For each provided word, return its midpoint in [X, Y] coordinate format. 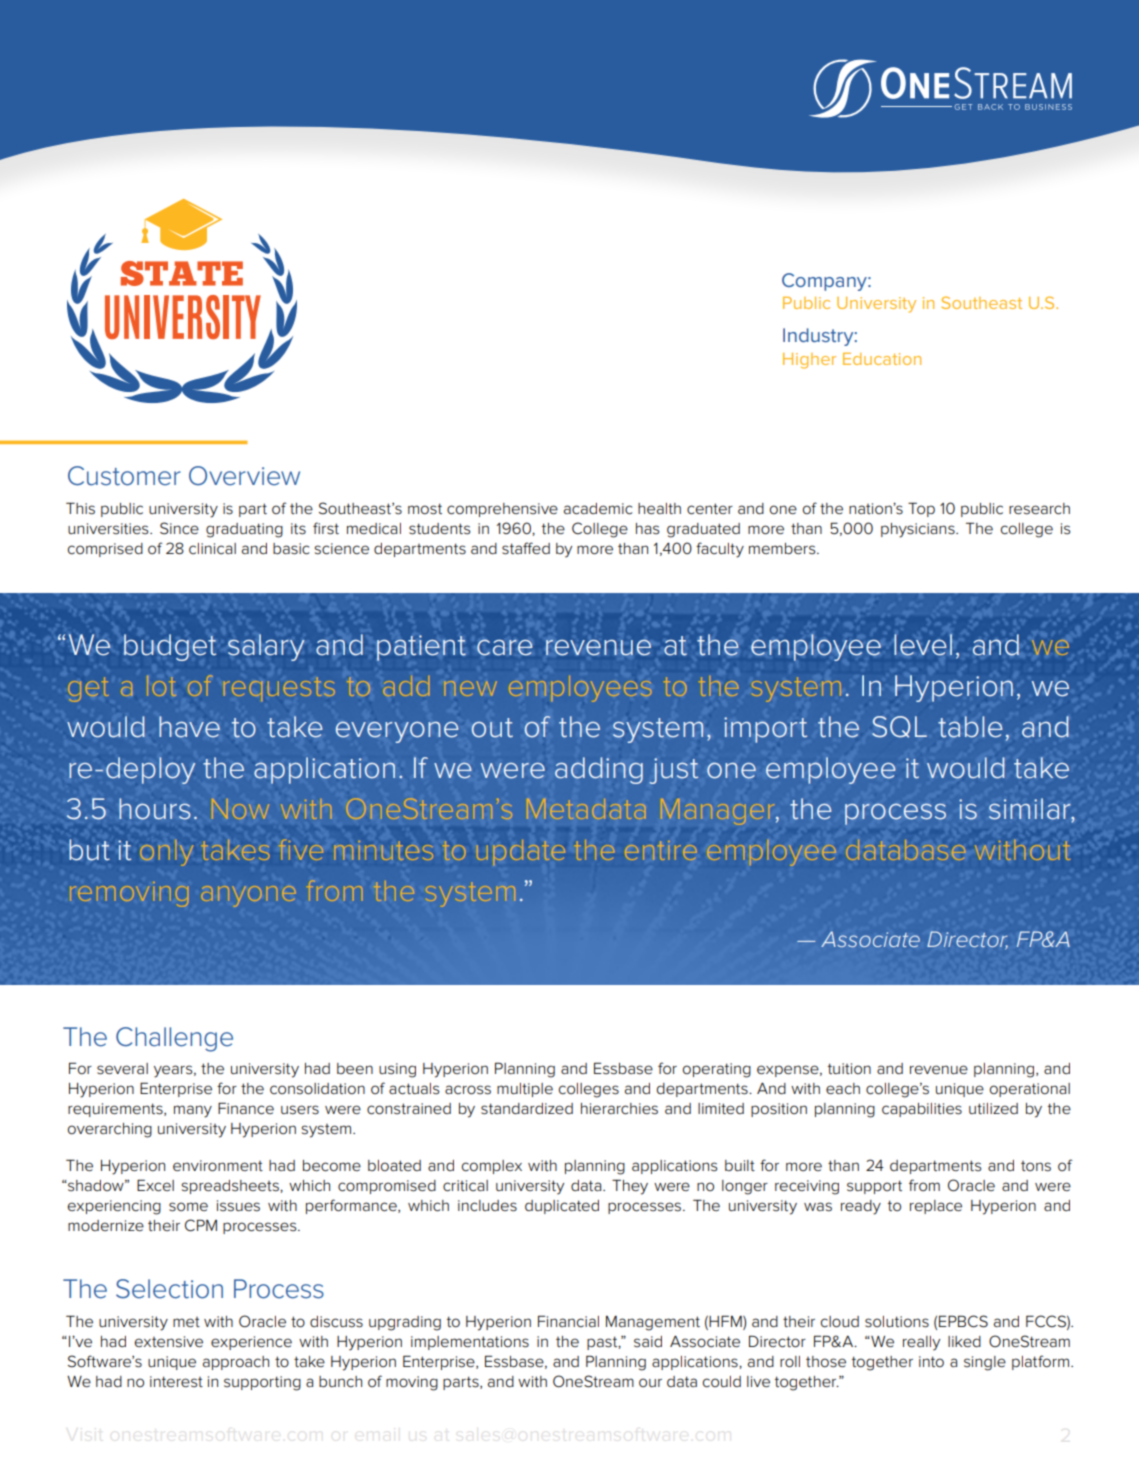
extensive [169, 1342]
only [167, 853]
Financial [568, 1321]
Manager [719, 811]
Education [882, 359]
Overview [244, 476]
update [521, 853]
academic [598, 509]
